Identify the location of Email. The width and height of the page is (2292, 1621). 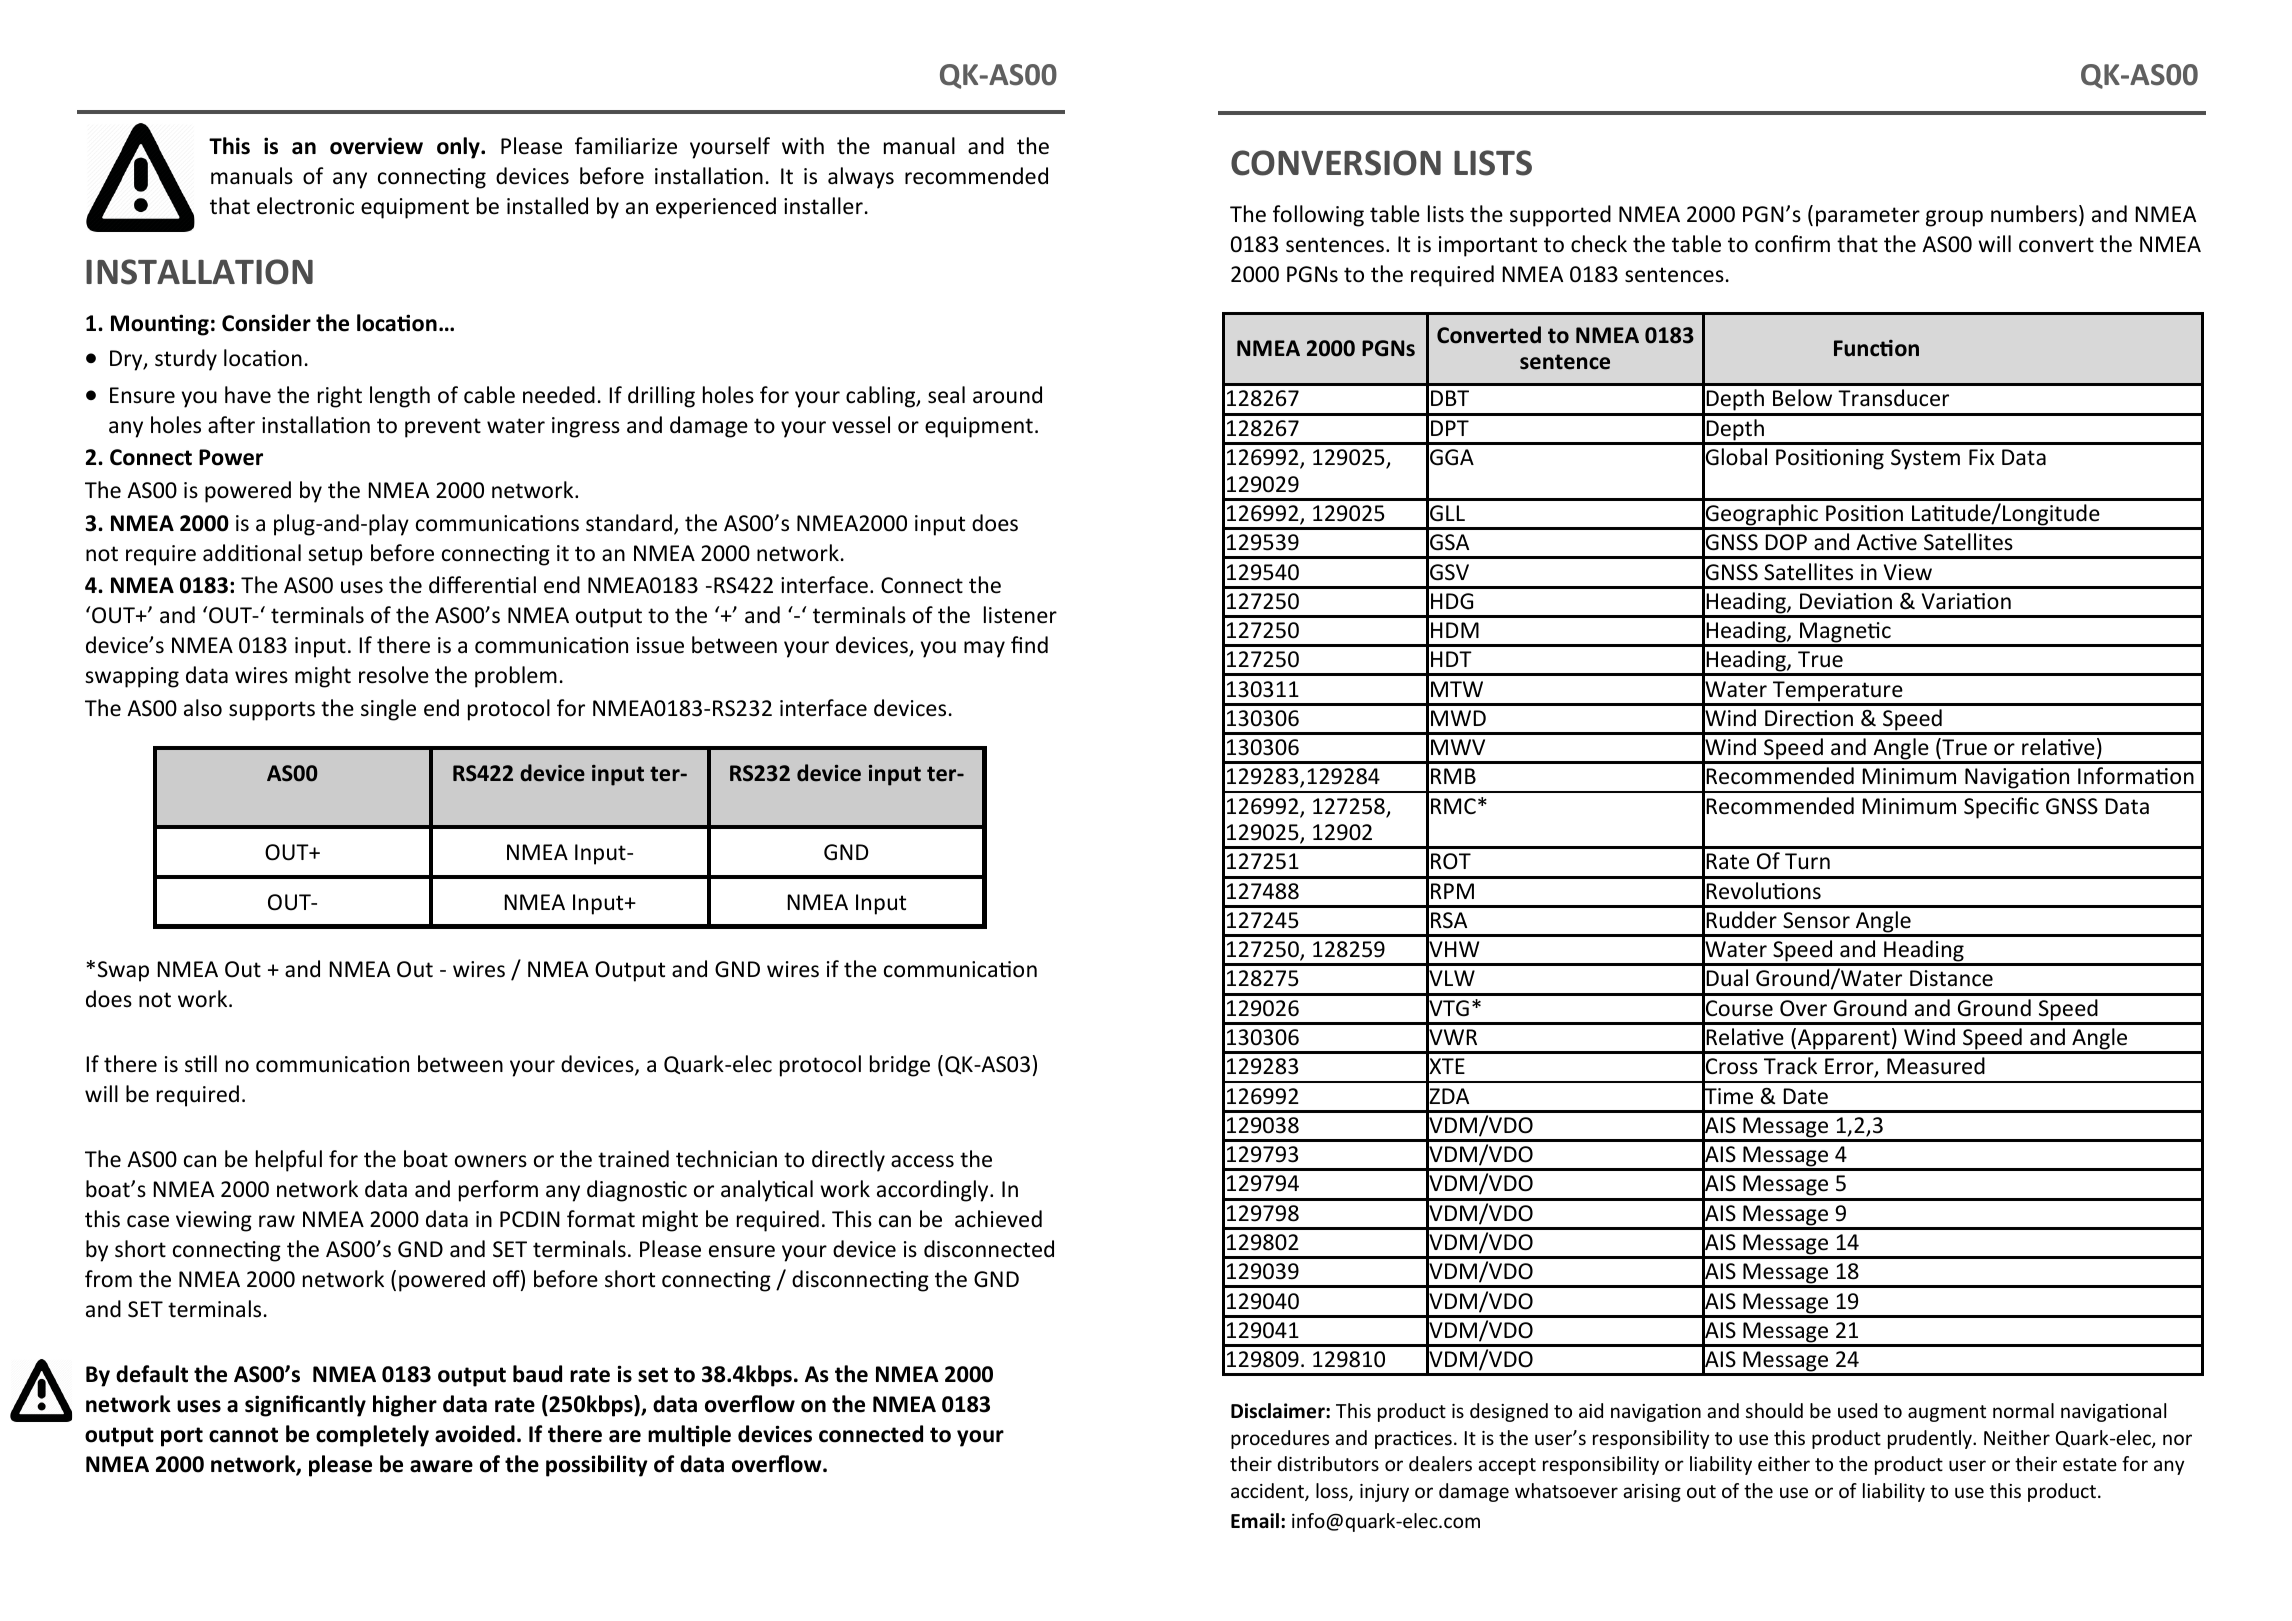
(1255, 1521).
